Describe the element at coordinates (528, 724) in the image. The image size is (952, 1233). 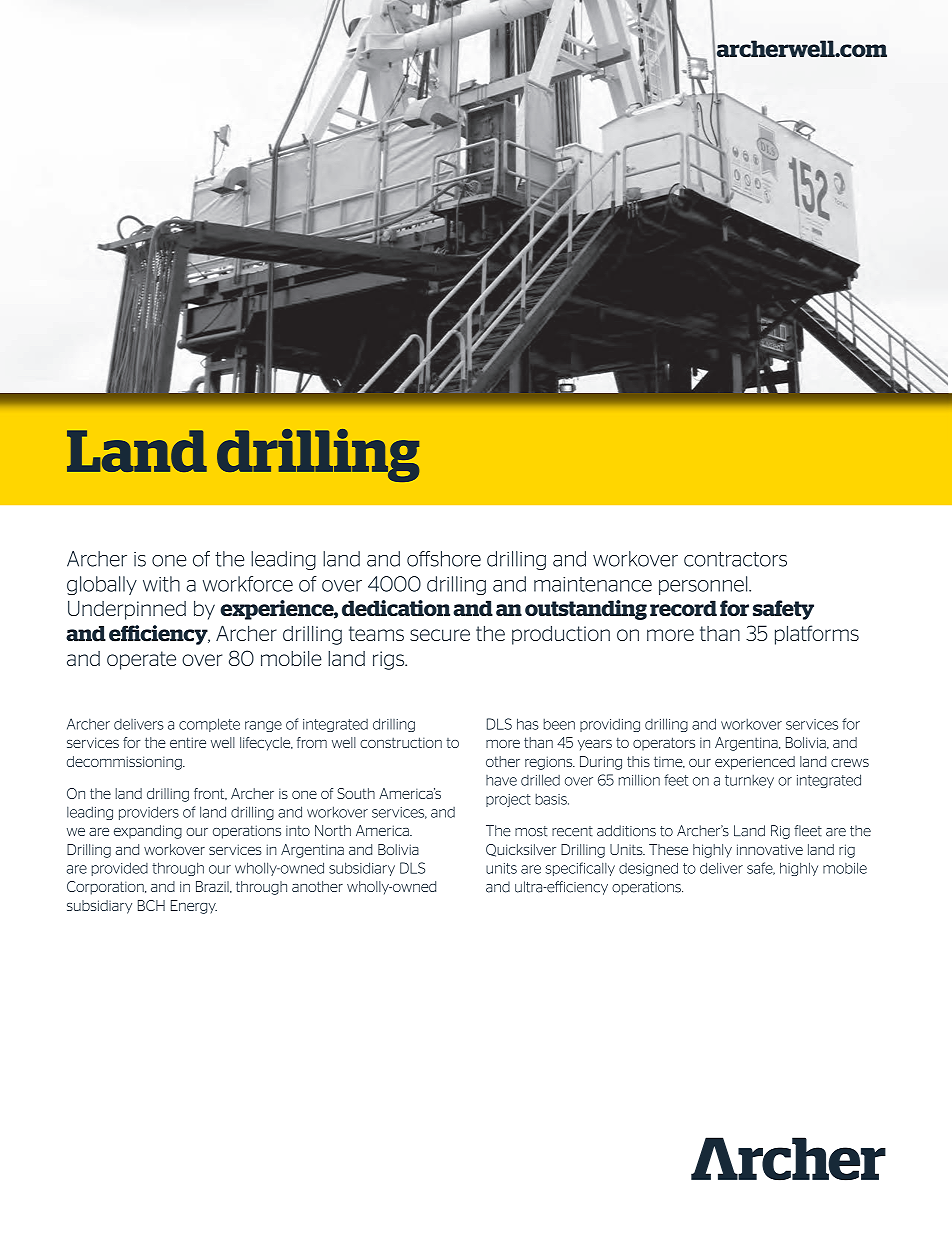
I see `has` at that location.
